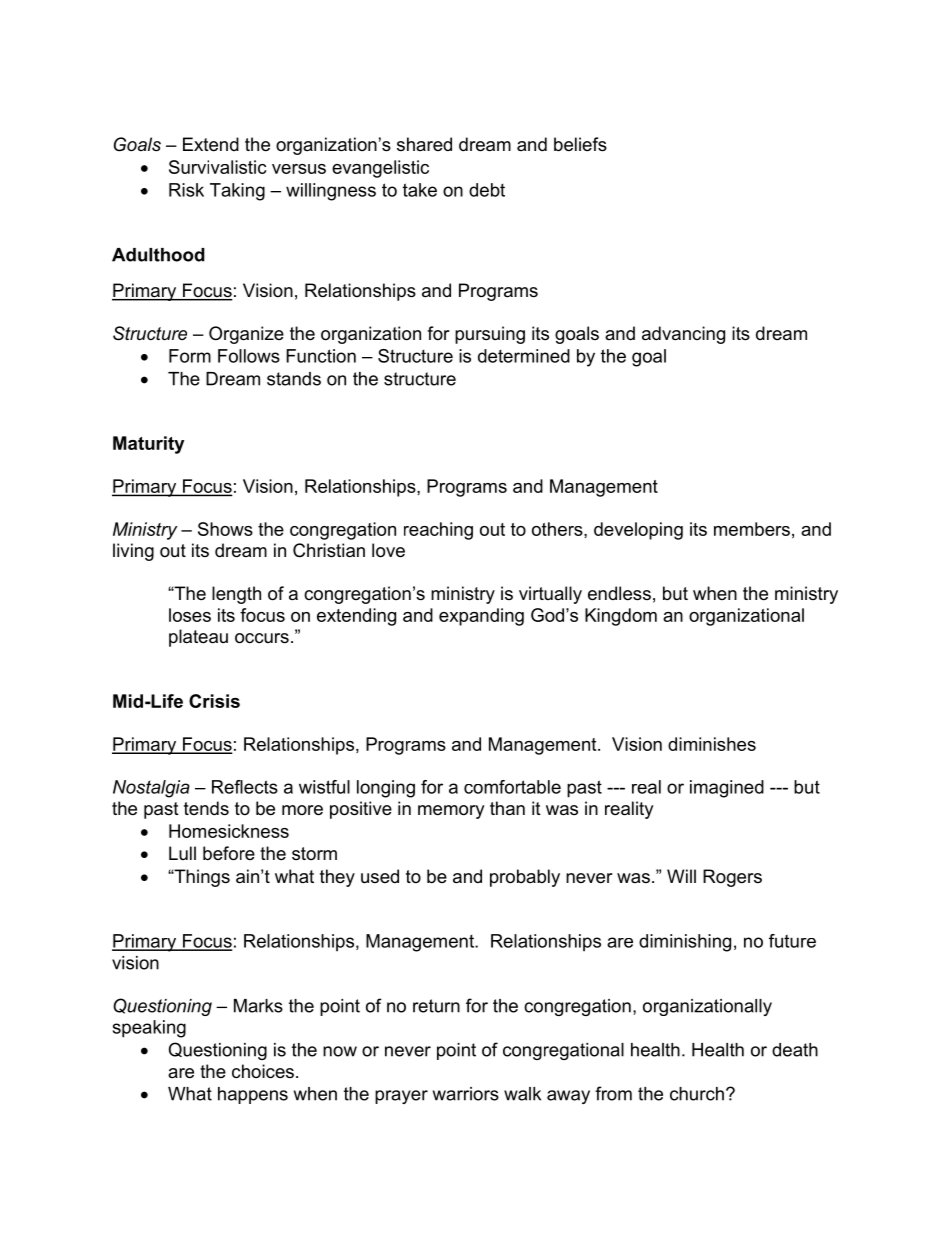 This document has height=1233, width=952. What do you see at coordinates (451, 812) in the document?
I see `memory` at bounding box center [451, 812].
